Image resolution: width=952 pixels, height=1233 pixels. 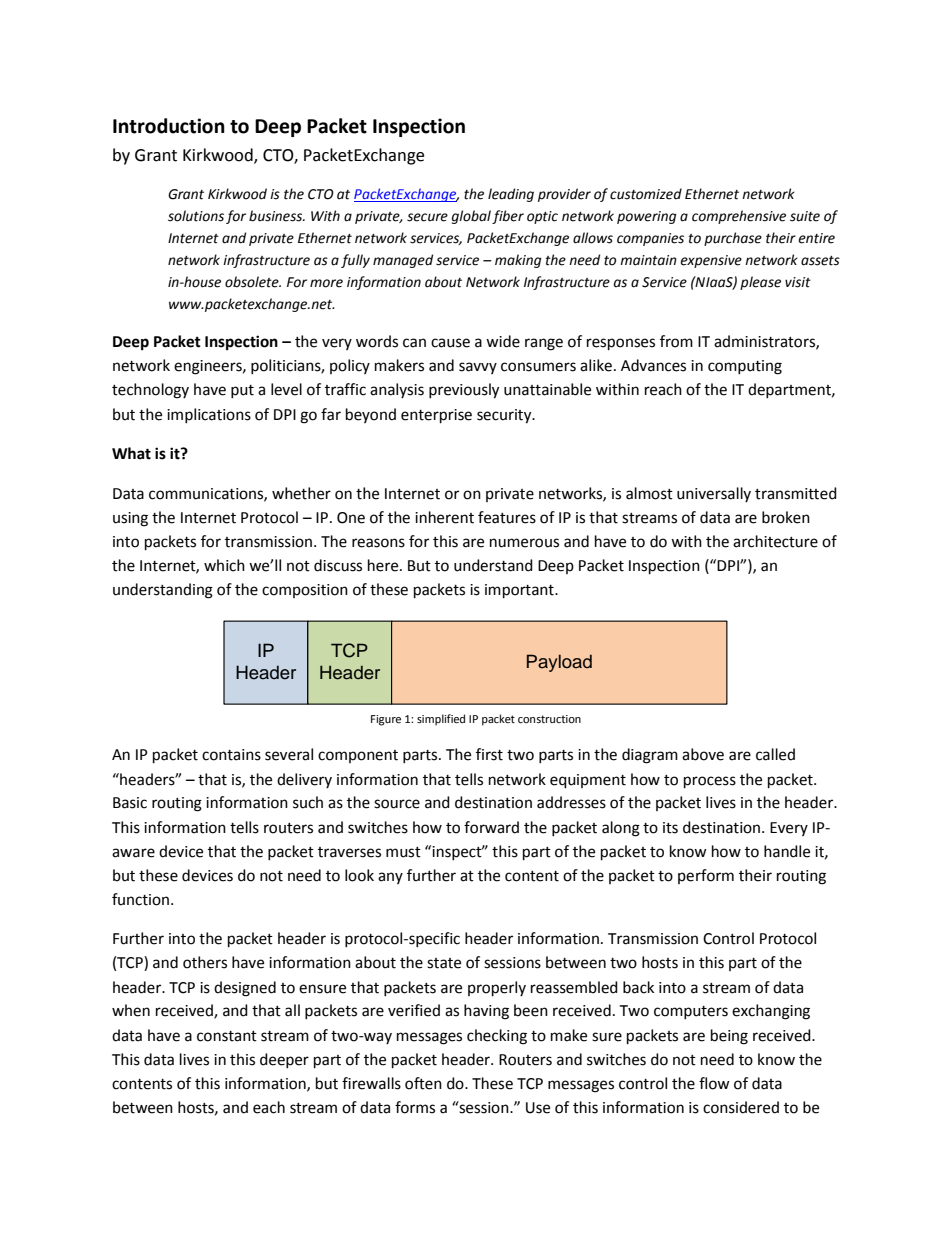 I want to click on previously, so click(x=464, y=391).
